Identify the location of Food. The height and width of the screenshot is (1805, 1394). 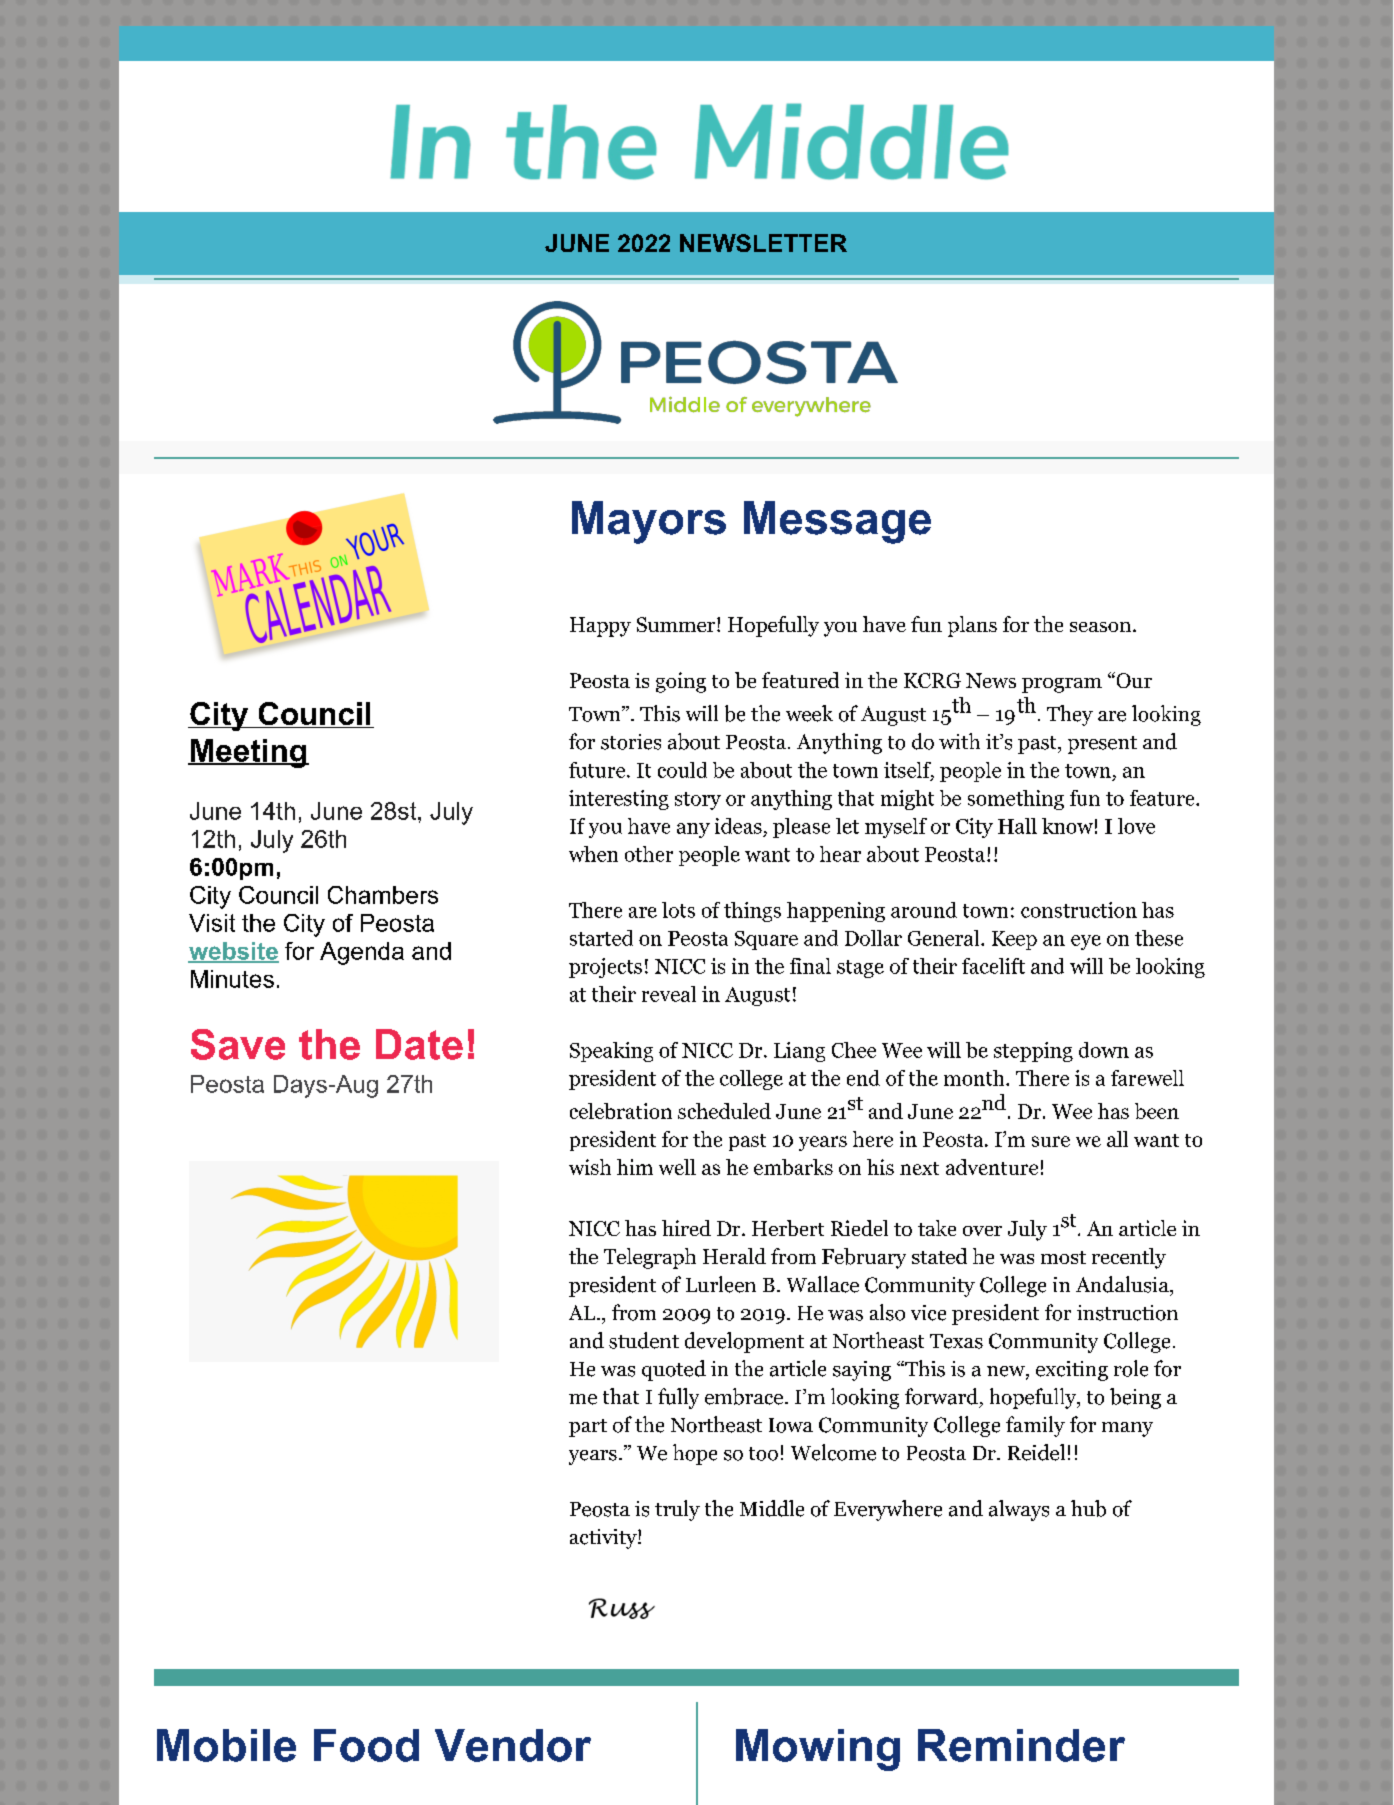
(366, 1745).
